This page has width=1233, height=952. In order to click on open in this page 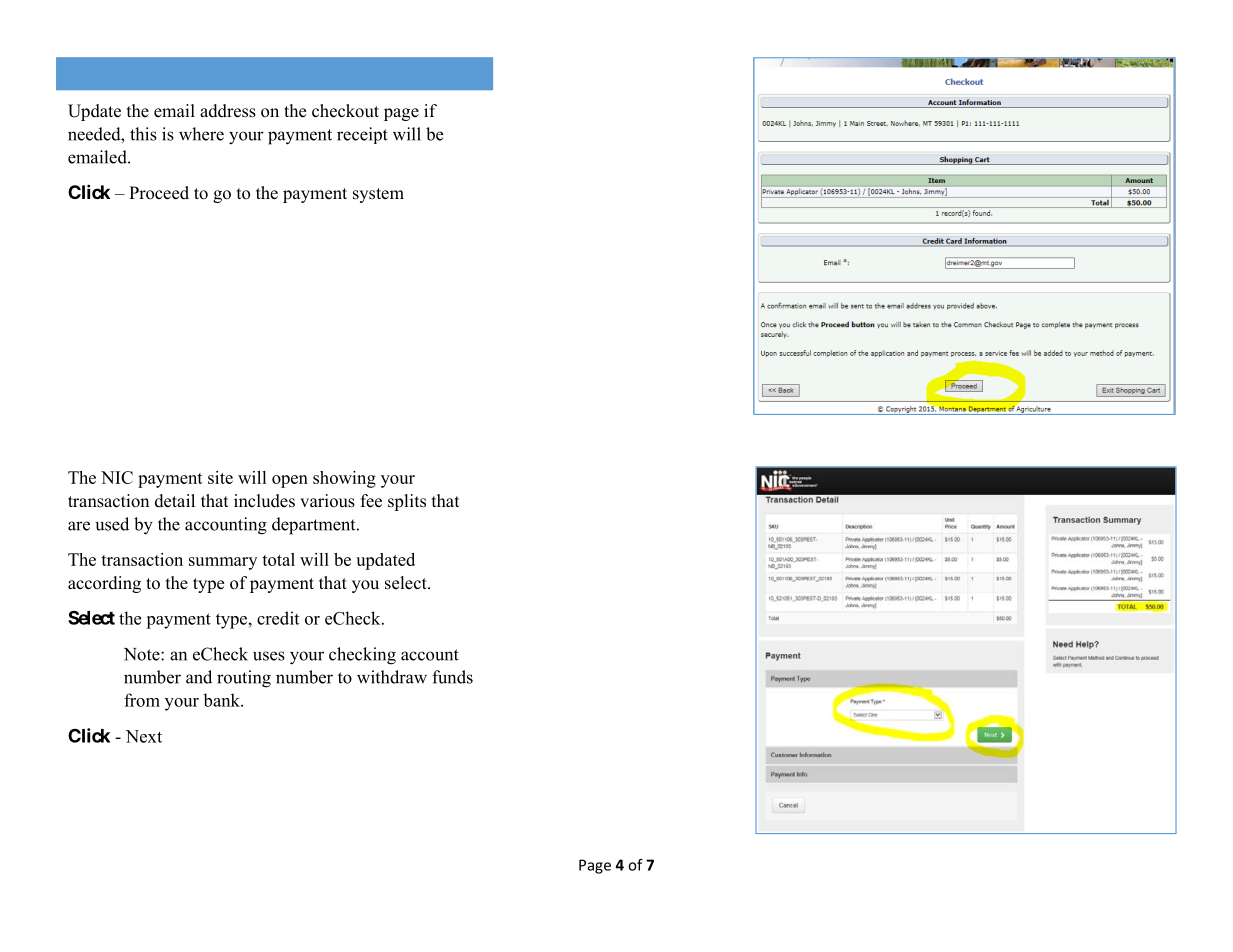, I will do `click(290, 481)`.
